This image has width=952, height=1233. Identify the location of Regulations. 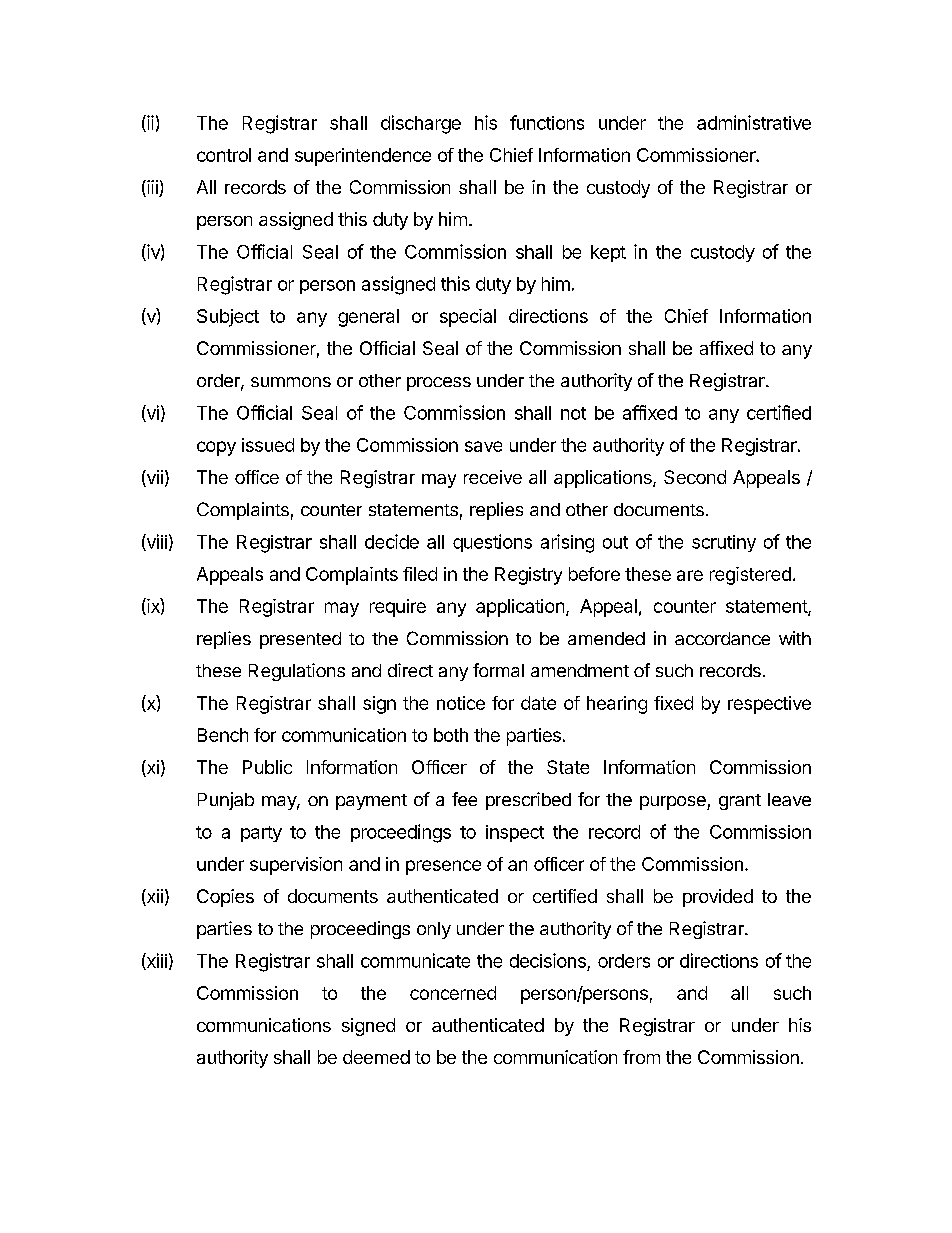
(297, 672).
